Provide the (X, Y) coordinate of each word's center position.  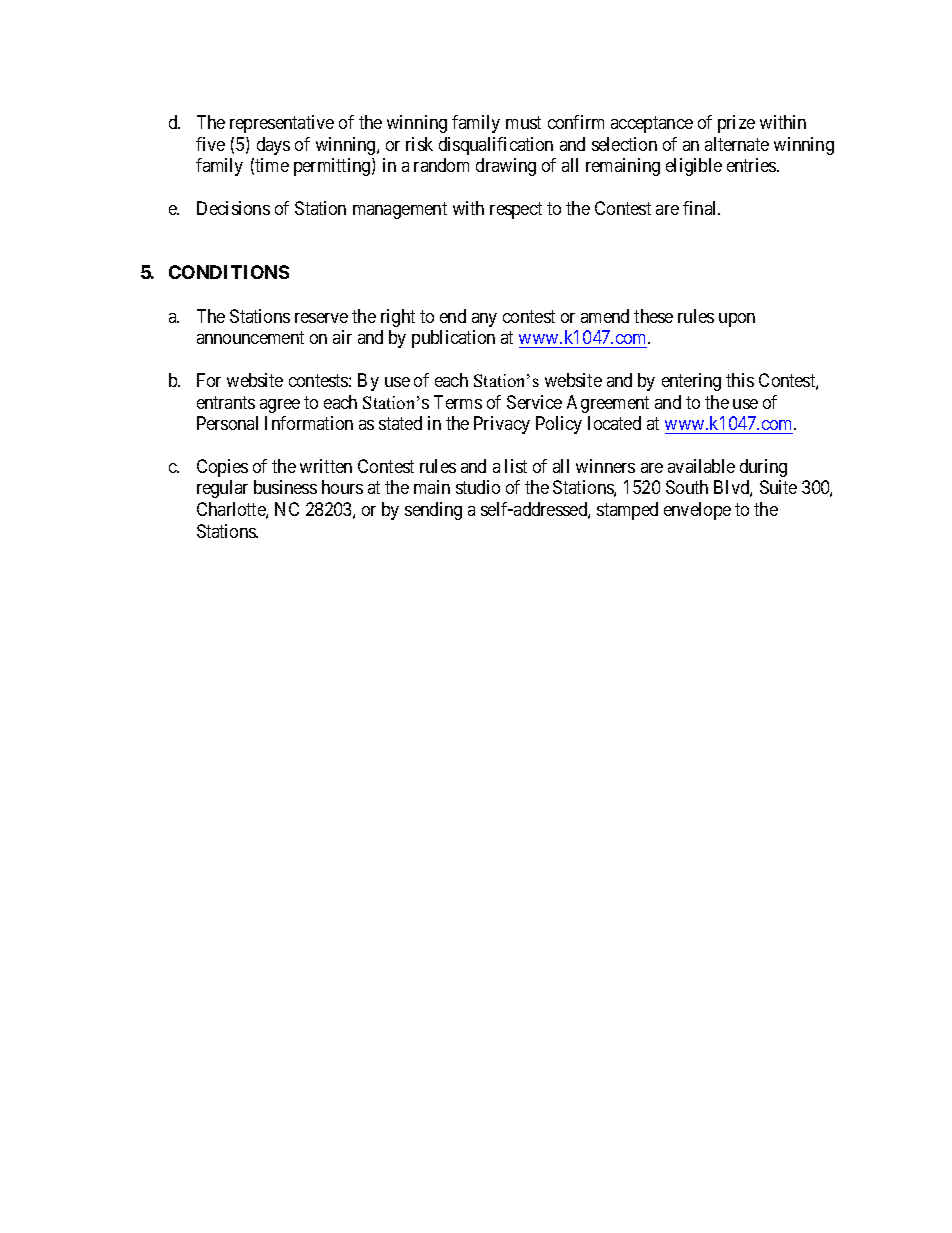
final (701, 208)
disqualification (496, 146)
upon (737, 320)
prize (736, 124)
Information (309, 423)
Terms (458, 402)
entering (691, 382)
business (285, 487)
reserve (321, 318)
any (484, 320)
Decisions (233, 208)
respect (516, 210)
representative (282, 124)
